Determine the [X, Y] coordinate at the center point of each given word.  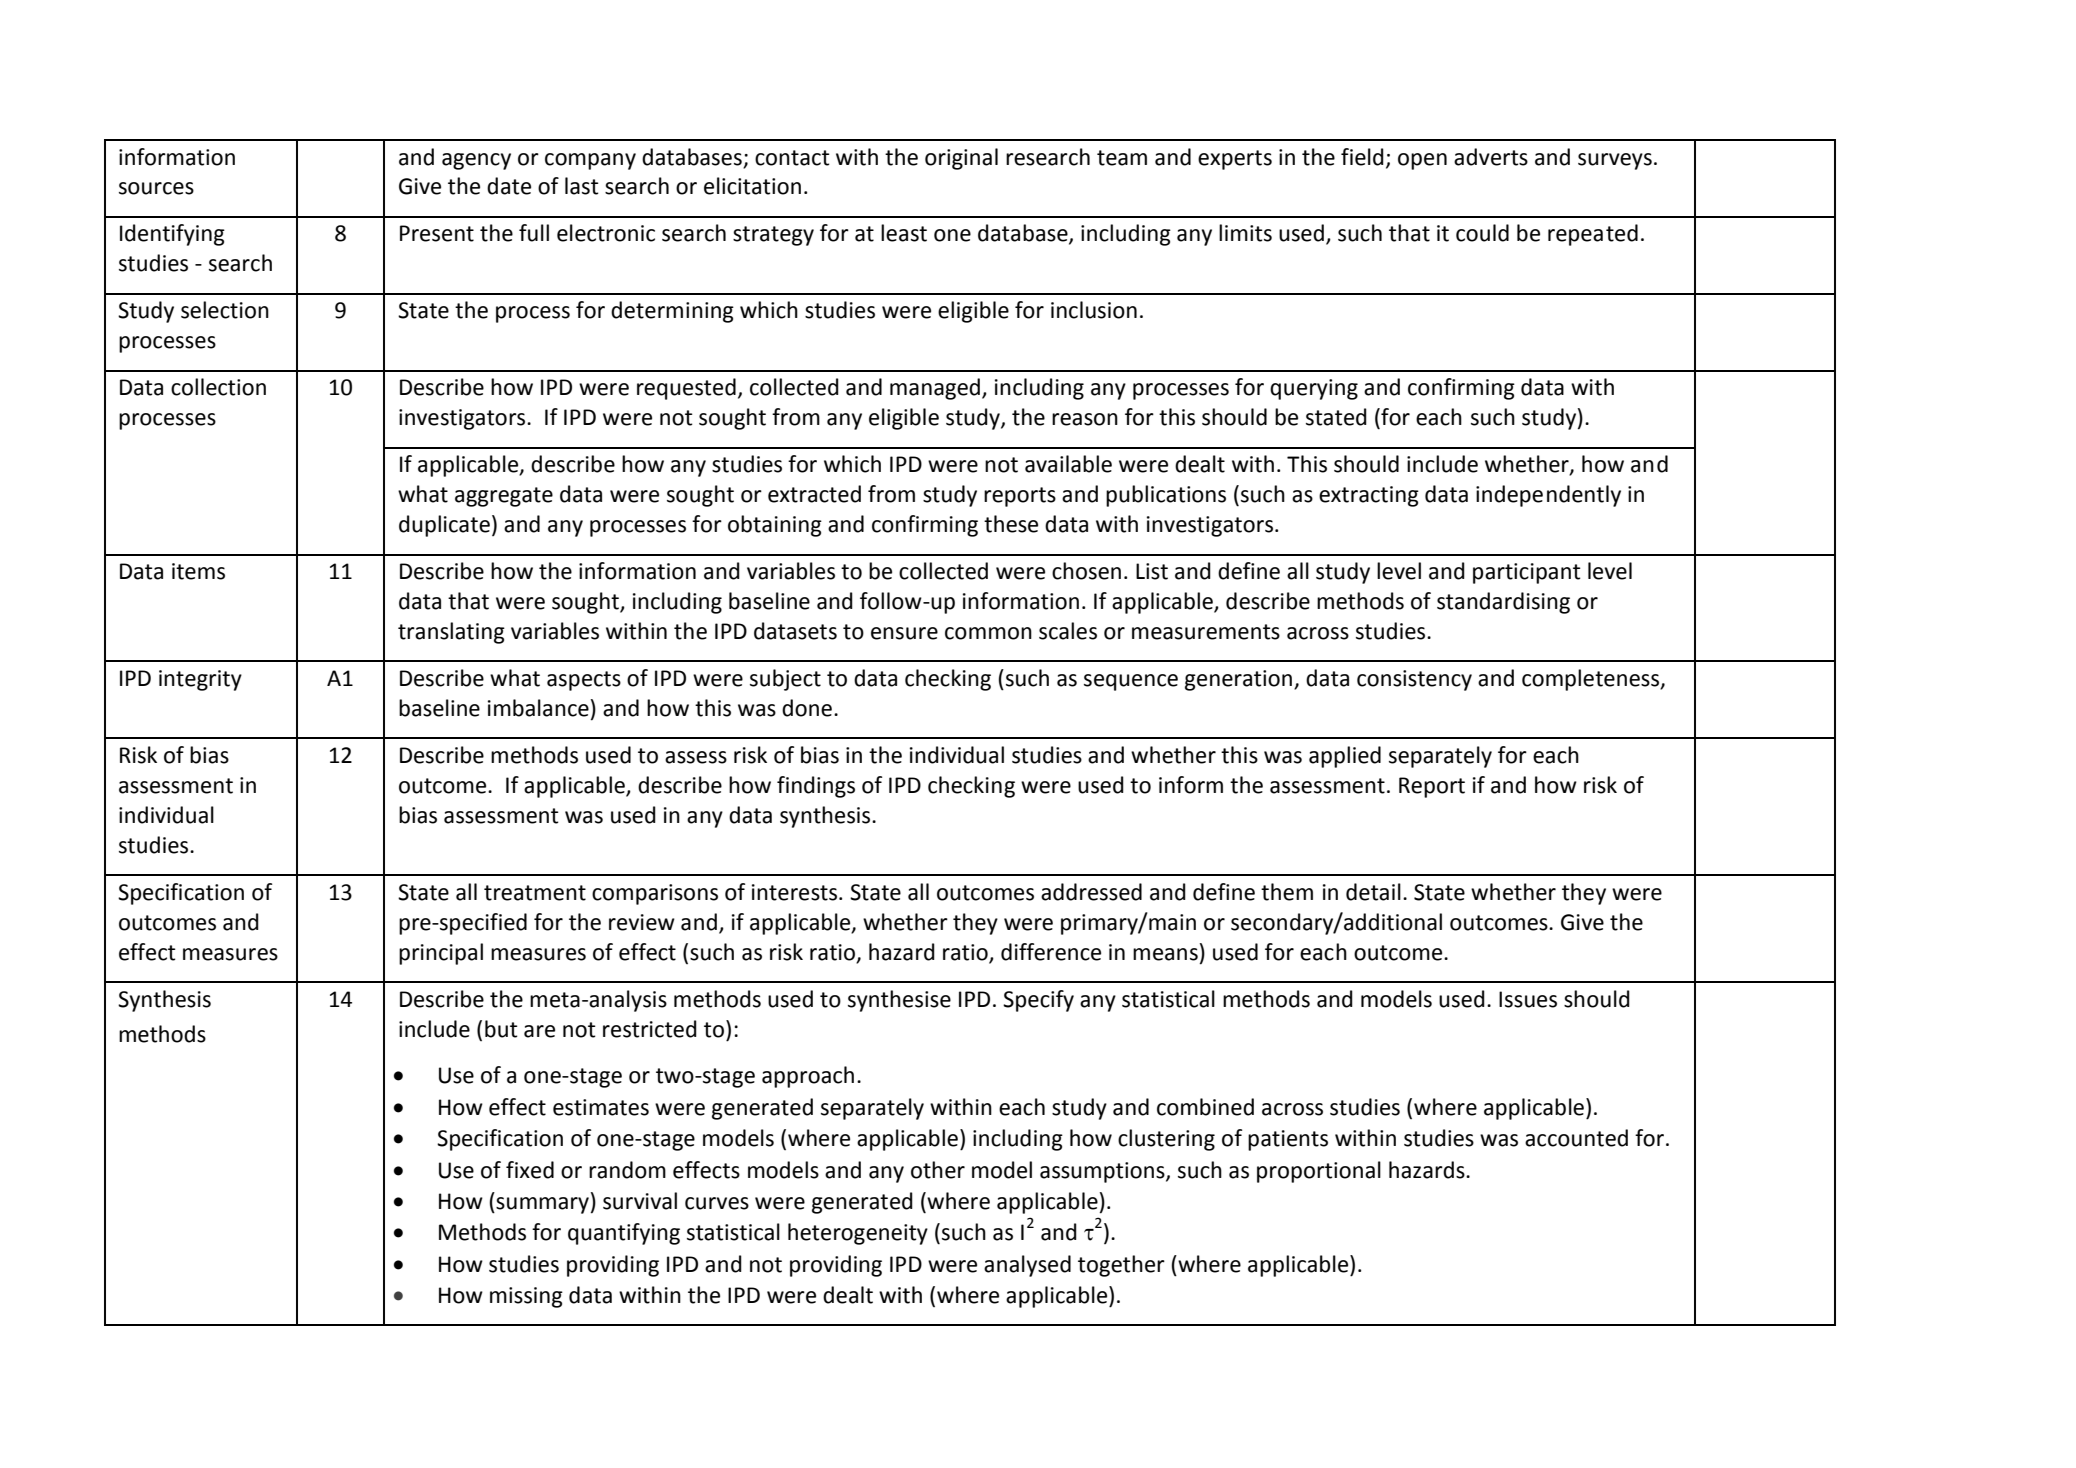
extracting [1369, 496]
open [1422, 161]
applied [1345, 757]
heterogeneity [858, 1234]
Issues [1528, 999]
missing [526, 1297]
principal [441, 954]
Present [437, 233]
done [807, 708]
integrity [200, 680]
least [904, 233]
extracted [814, 494]
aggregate [504, 497]
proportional [1319, 1172]
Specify [1038, 1001]
